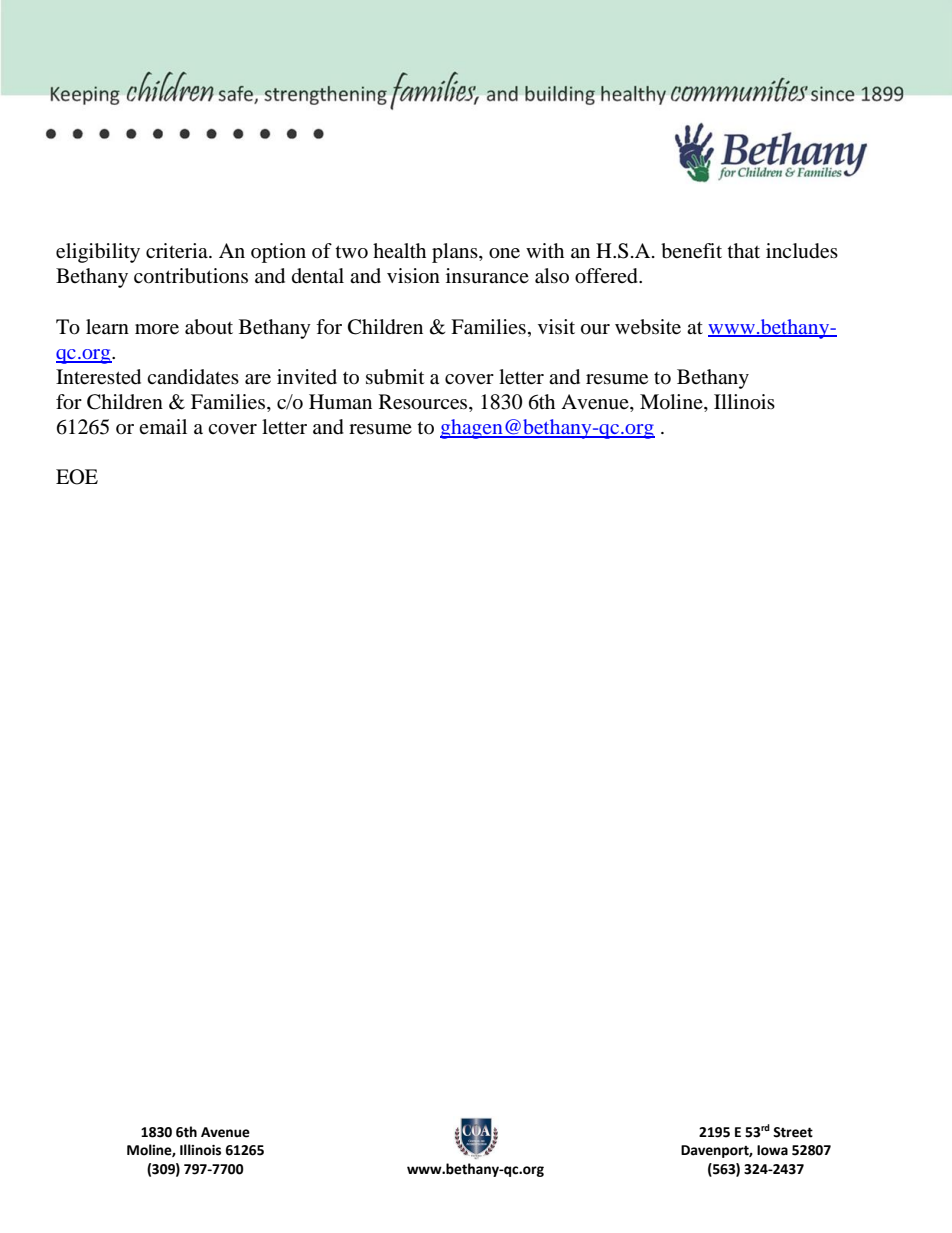 This screenshot has width=952, height=1233. Describe the element at coordinates (772, 1150) in the screenshot. I see `Iowa` at that location.
